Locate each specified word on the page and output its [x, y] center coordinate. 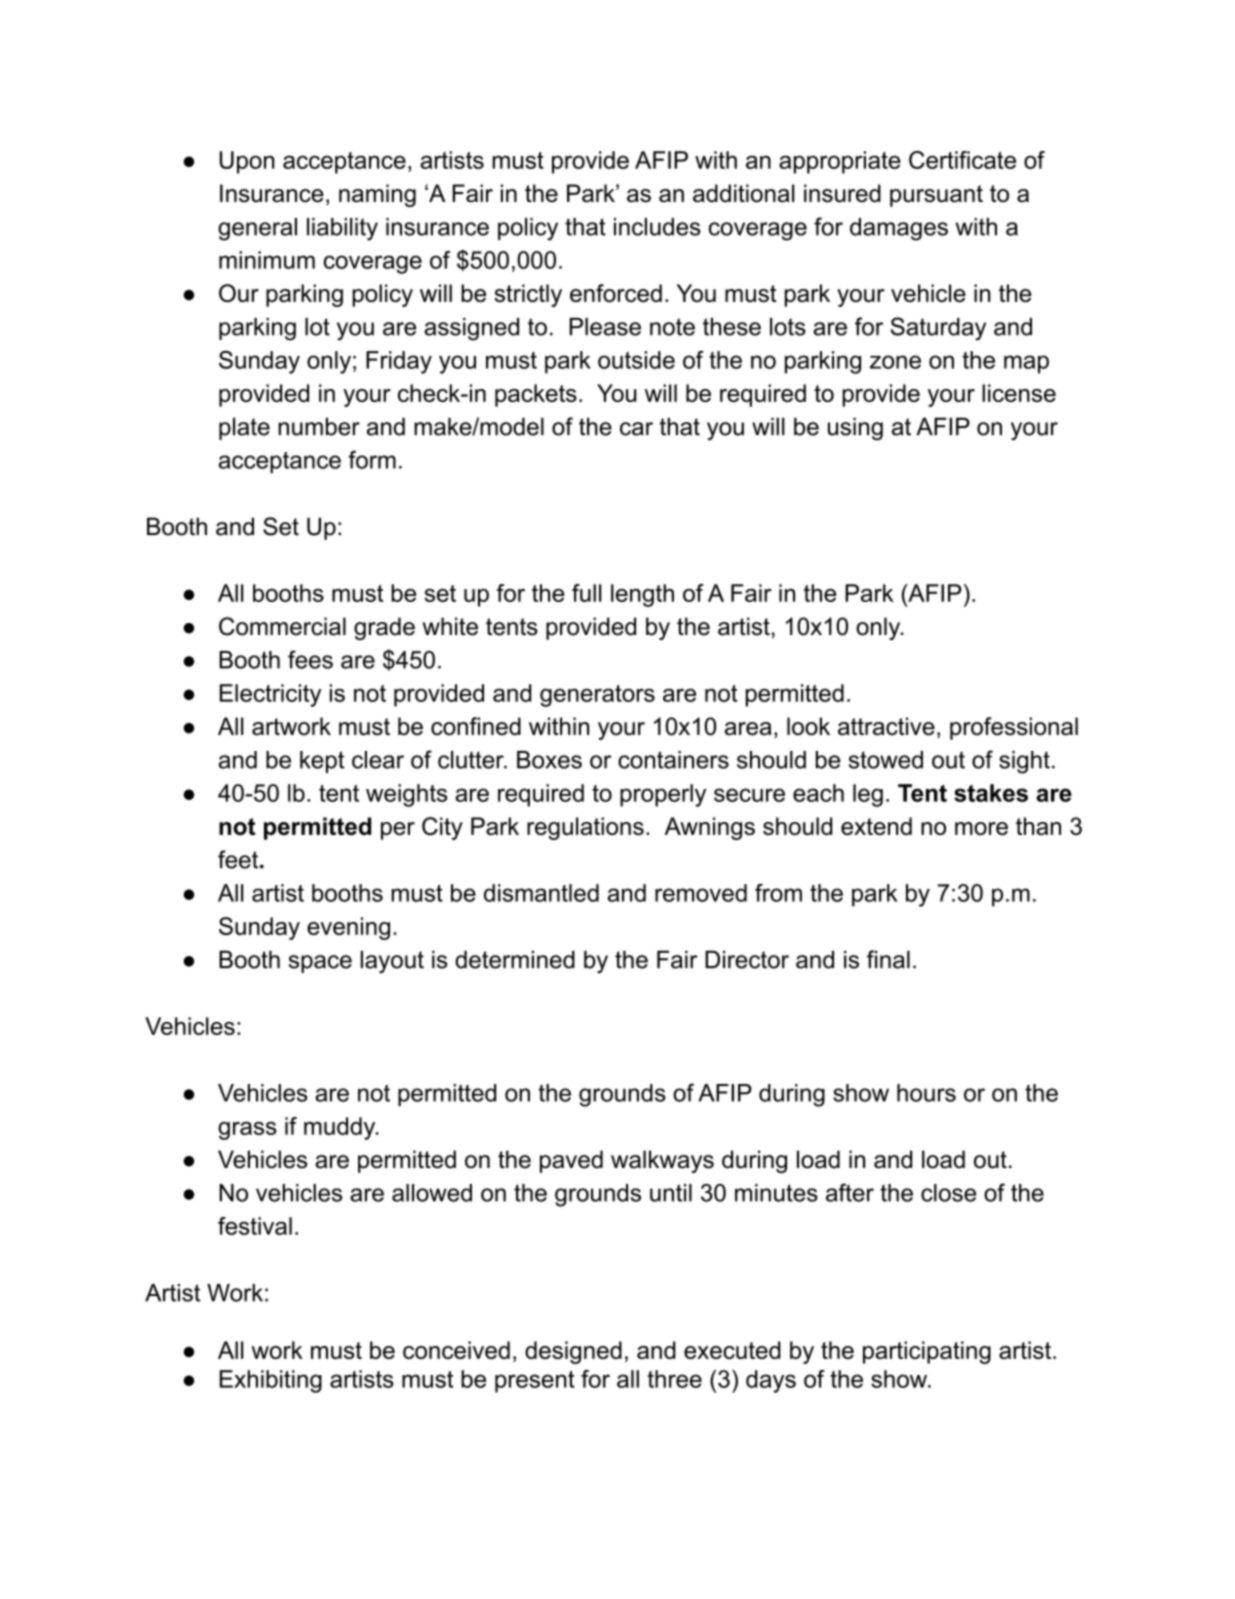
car [636, 429]
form [372, 460]
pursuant [936, 196]
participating [927, 1352]
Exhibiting [271, 1381]
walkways [662, 1161]
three [674, 1379]
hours [926, 1093]
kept [322, 762]
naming [377, 195]
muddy [341, 1128]
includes [657, 227]
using [855, 429]
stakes [991, 793]
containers [673, 760]
